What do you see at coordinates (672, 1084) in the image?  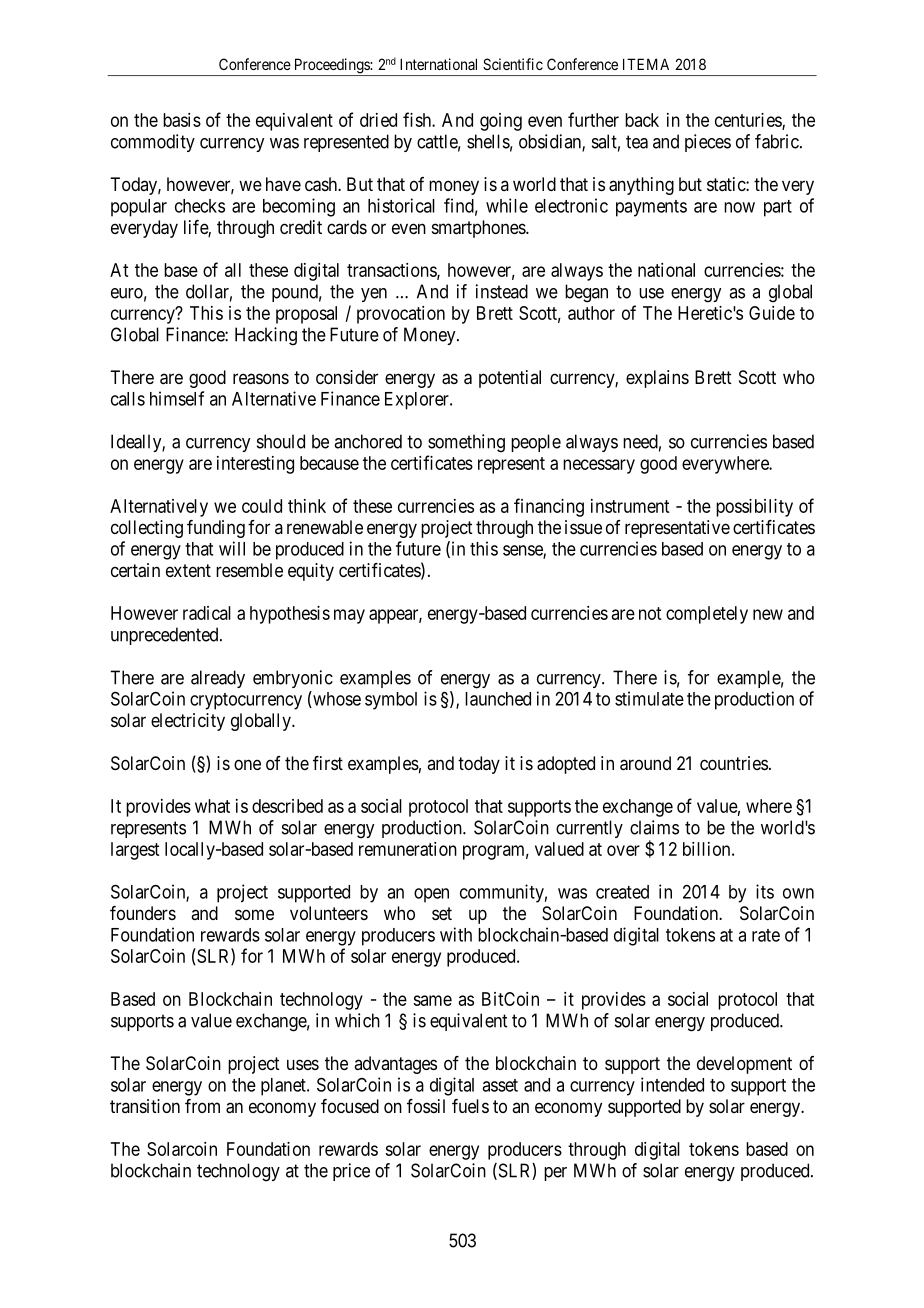 I see `intended` at bounding box center [672, 1084].
